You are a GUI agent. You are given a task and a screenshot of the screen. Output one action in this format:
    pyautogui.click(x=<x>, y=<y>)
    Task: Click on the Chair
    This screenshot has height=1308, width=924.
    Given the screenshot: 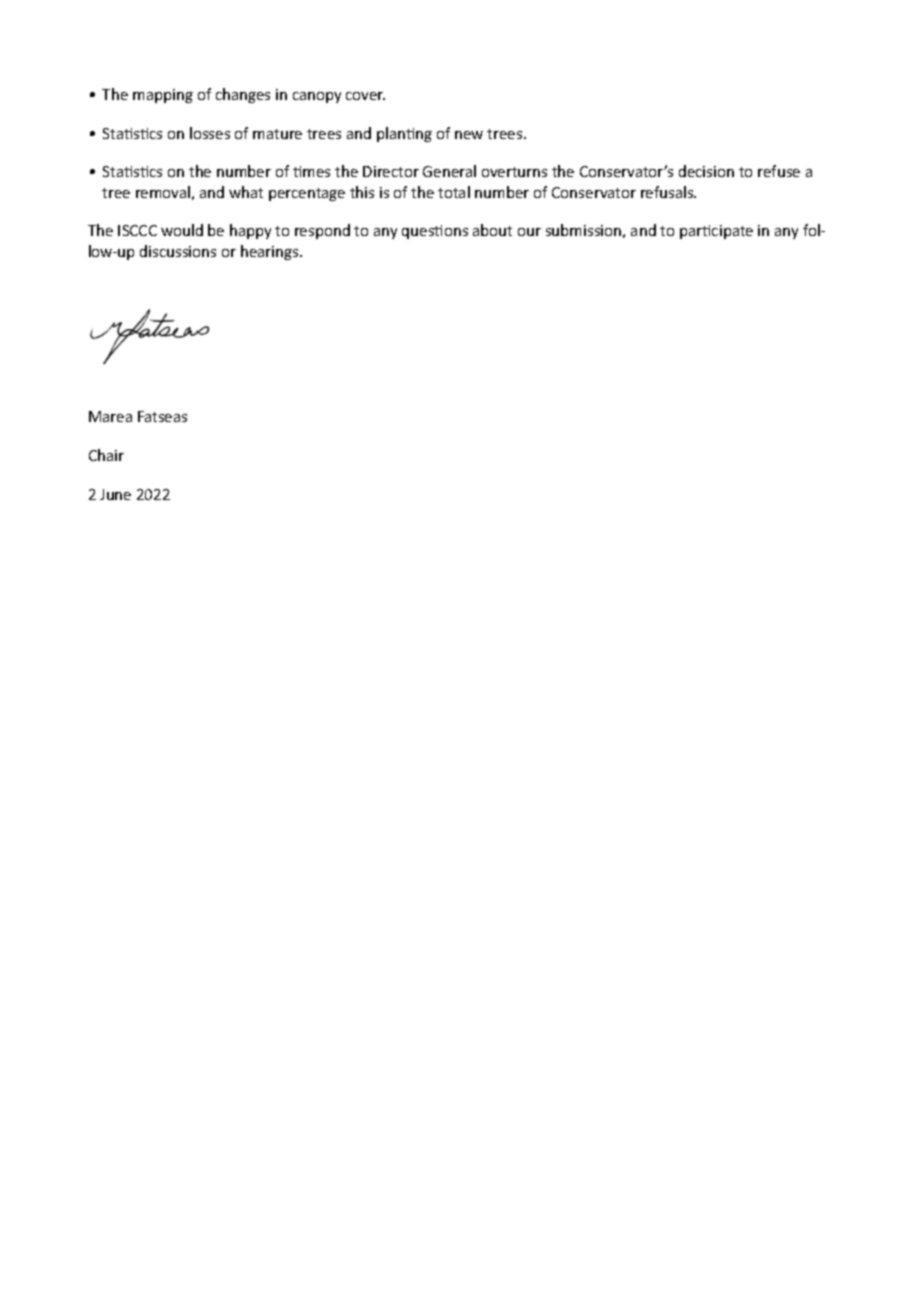 What is the action you would take?
    pyautogui.click(x=106, y=455)
